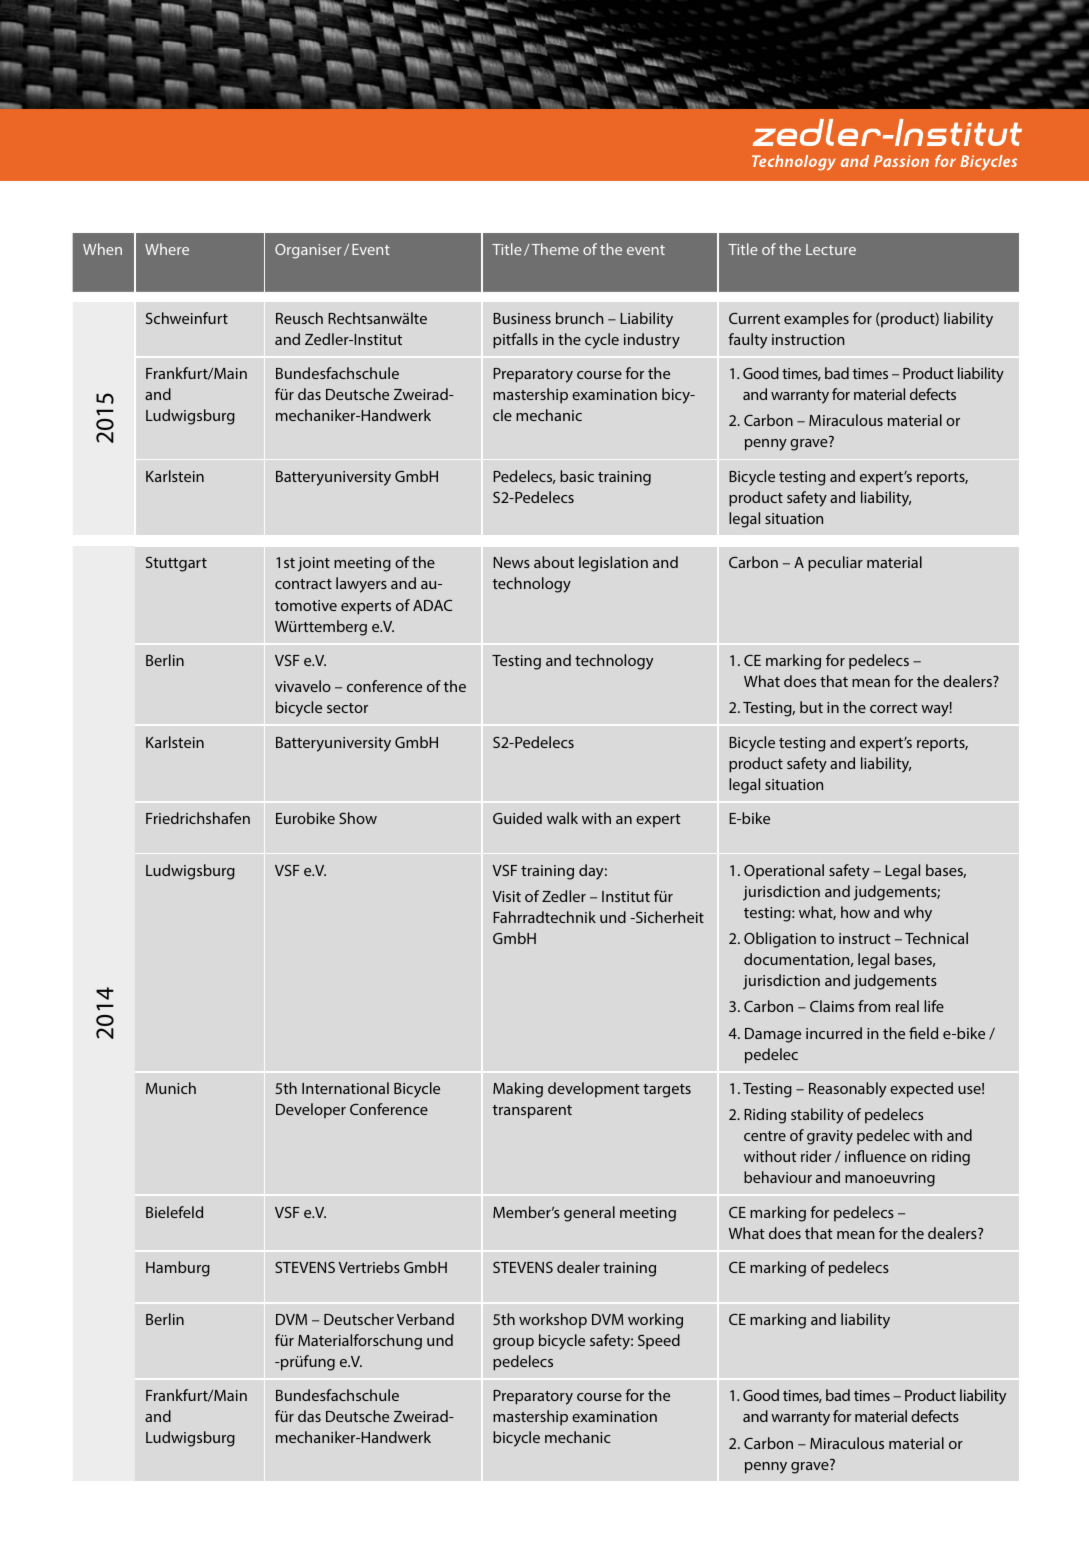 Image resolution: width=1089 pixels, height=1555 pixels. Describe the element at coordinates (834, 1033) in the page. I see `incurred` at that location.
